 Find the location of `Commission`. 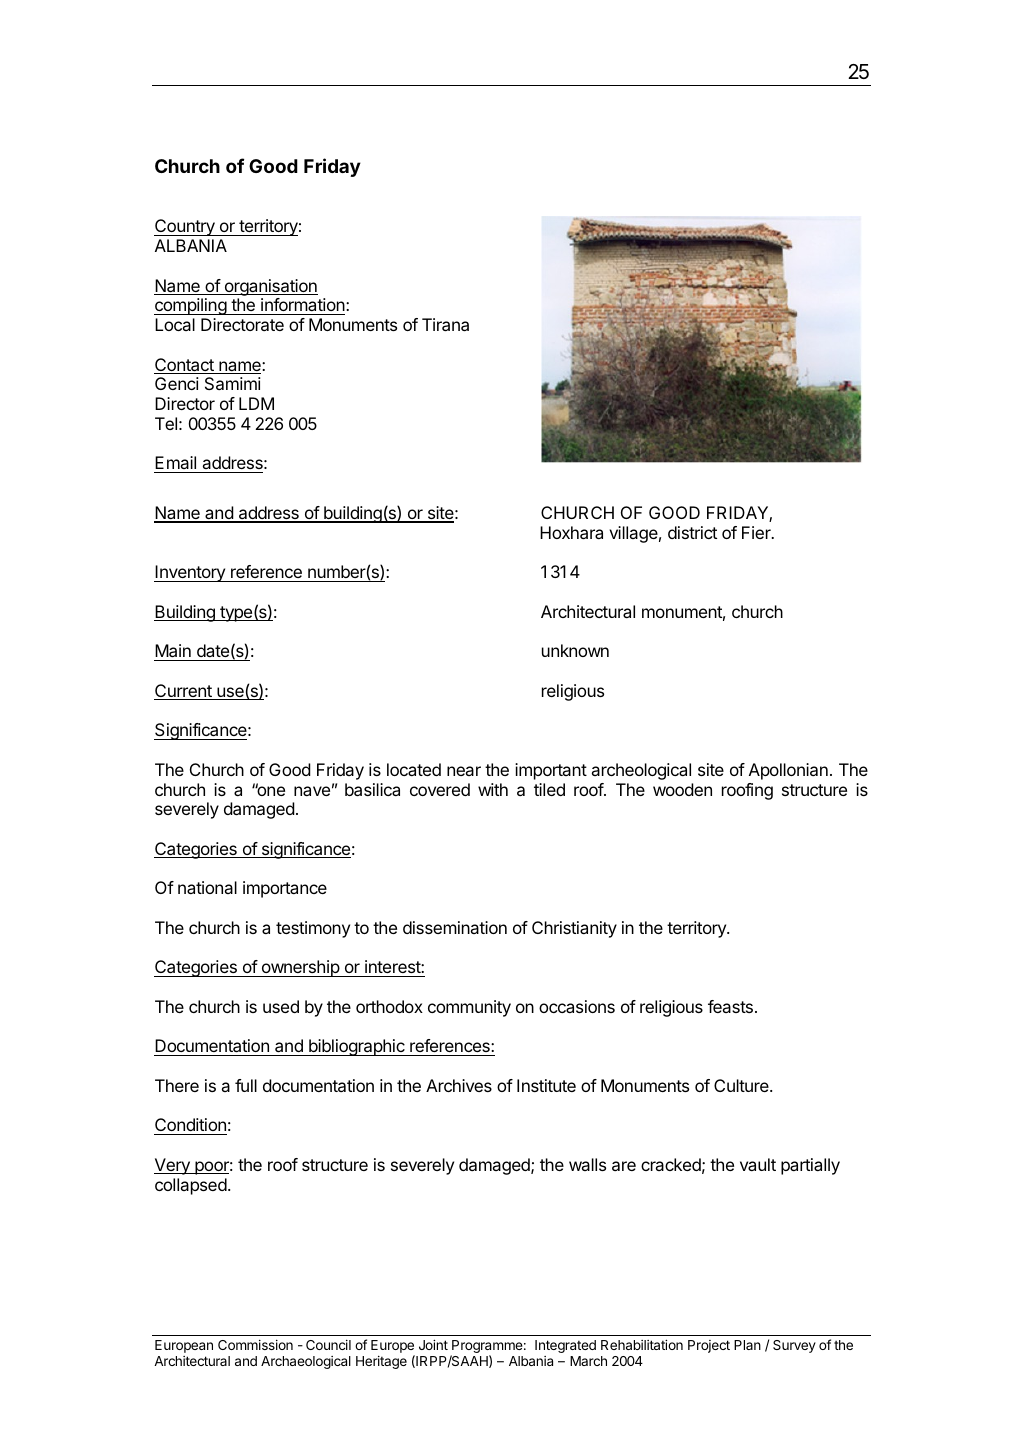

Commission is located at coordinates (255, 1345).
